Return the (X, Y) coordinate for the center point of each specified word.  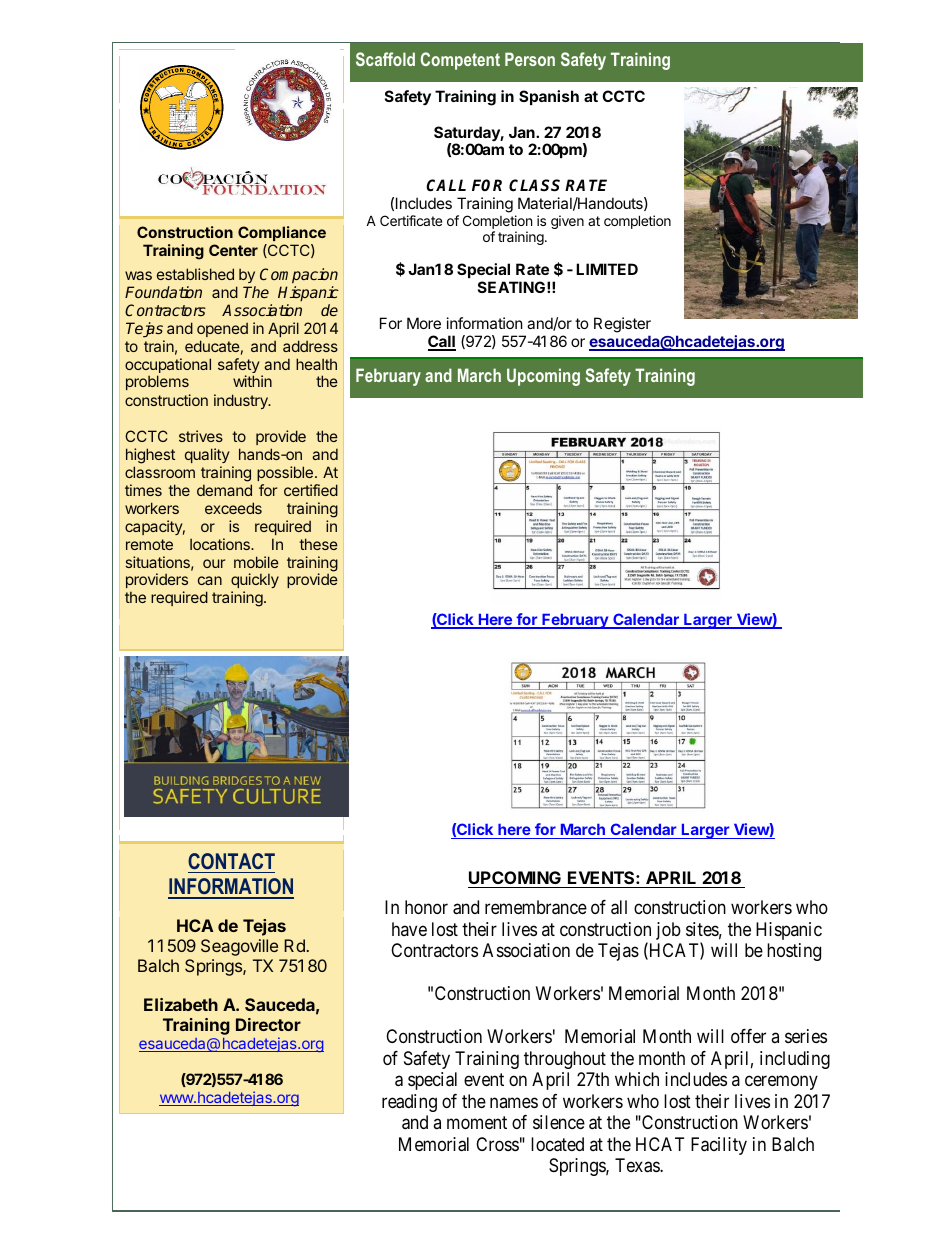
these (318, 544)
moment (477, 1122)
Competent (460, 61)
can (210, 580)
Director (268, 1024)
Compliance (282, 233)
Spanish (549, 97)
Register (622, 326)
